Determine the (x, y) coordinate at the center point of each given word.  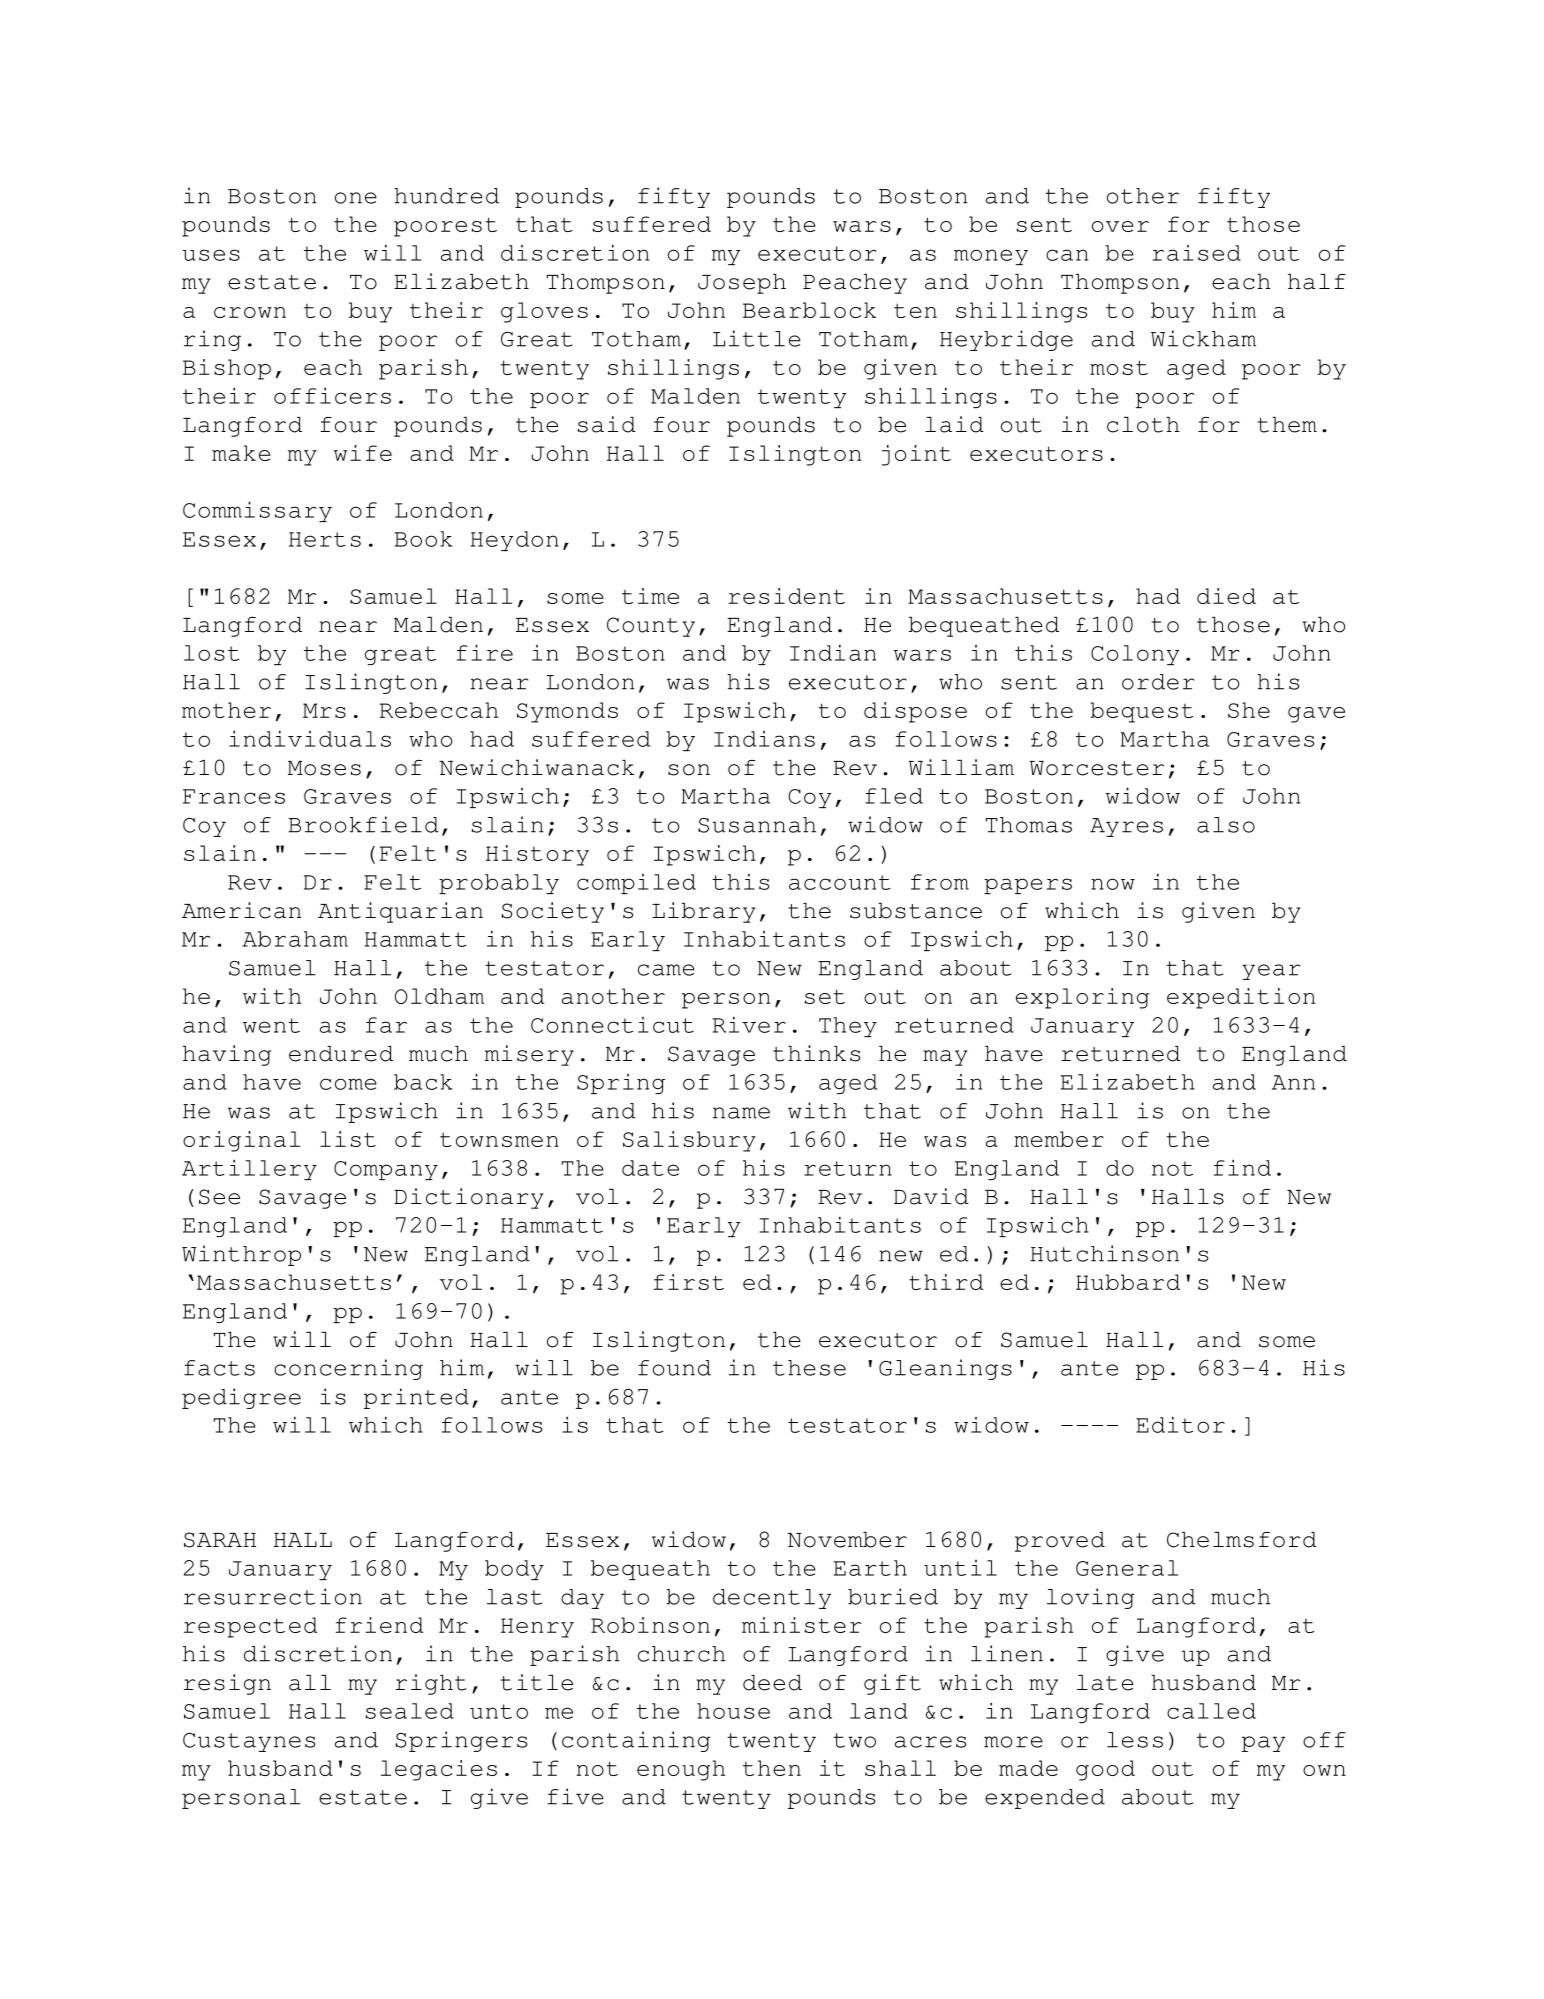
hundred (446, 196)
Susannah (757, 825)
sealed (410, 1711)
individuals (310, 739)
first (689, 1282)
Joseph (742, 284)
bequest (1141, 712)
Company (386, 1170)
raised (1197, 253)
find (1242, 1168)
